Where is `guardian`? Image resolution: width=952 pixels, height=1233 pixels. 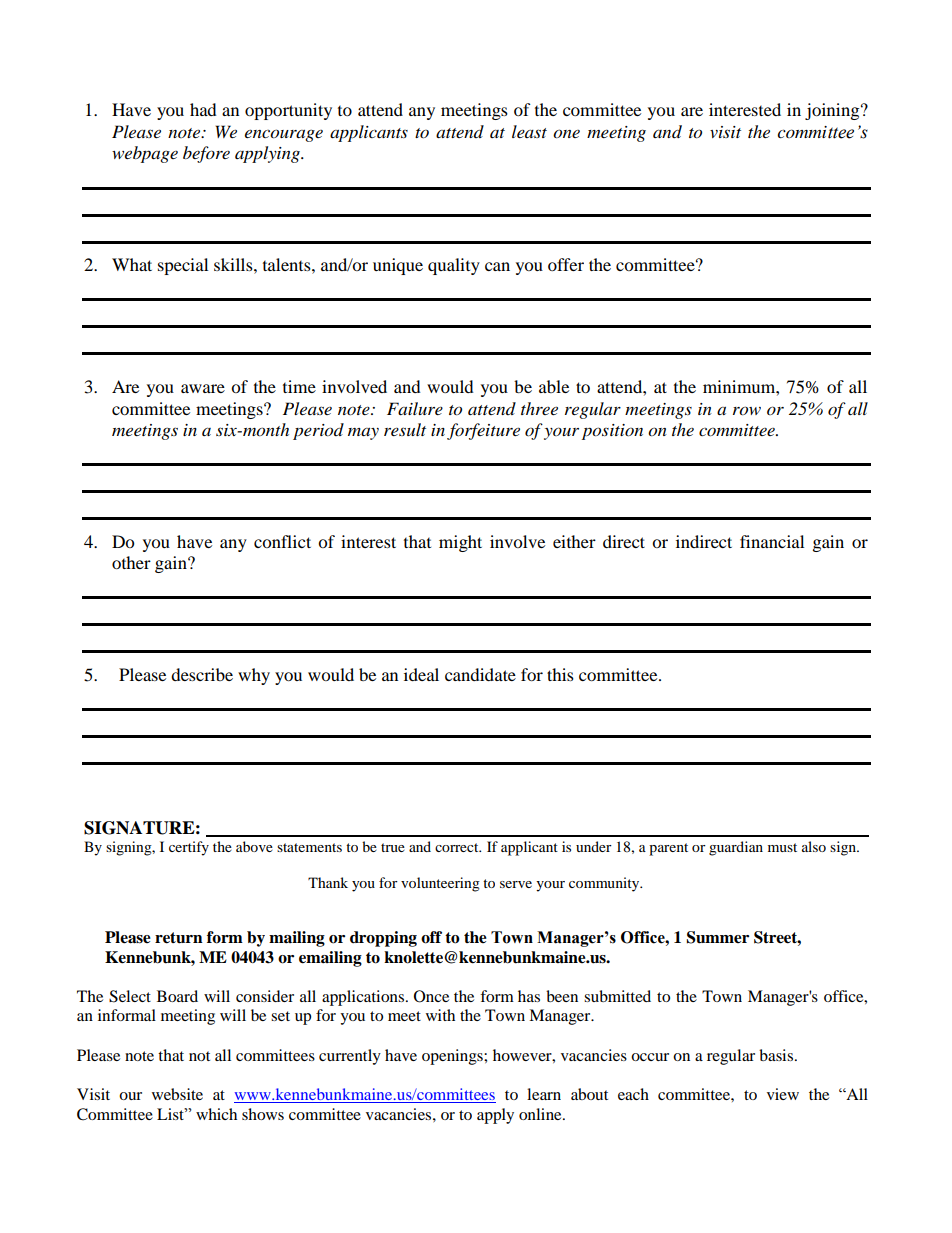
guardian is located at coordinates (736, 848).
